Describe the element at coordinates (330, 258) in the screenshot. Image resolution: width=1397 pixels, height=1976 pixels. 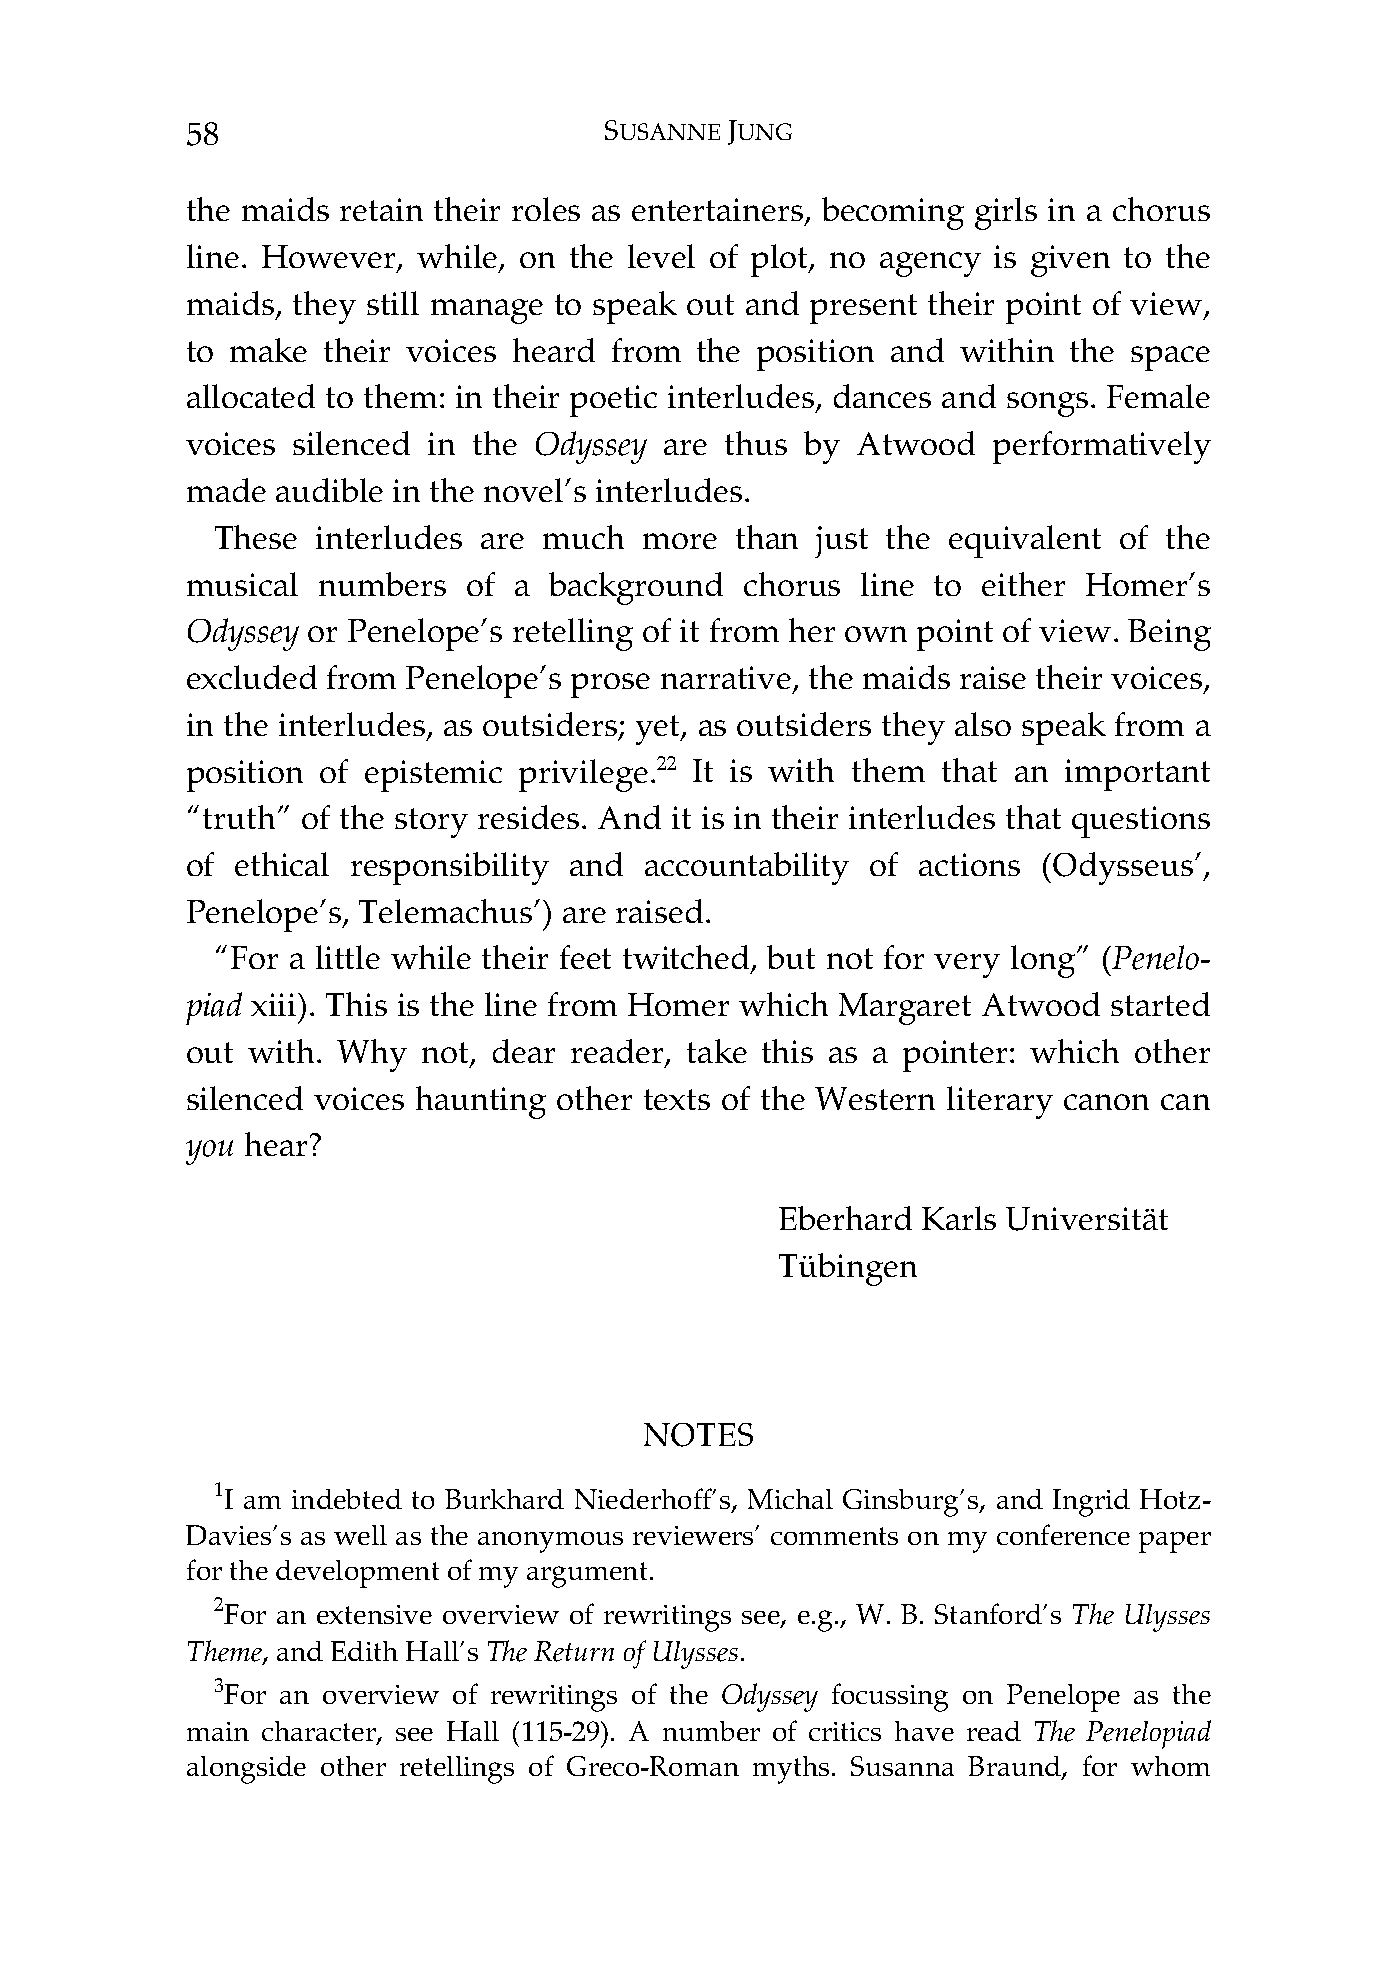
I see `However` at that location.
